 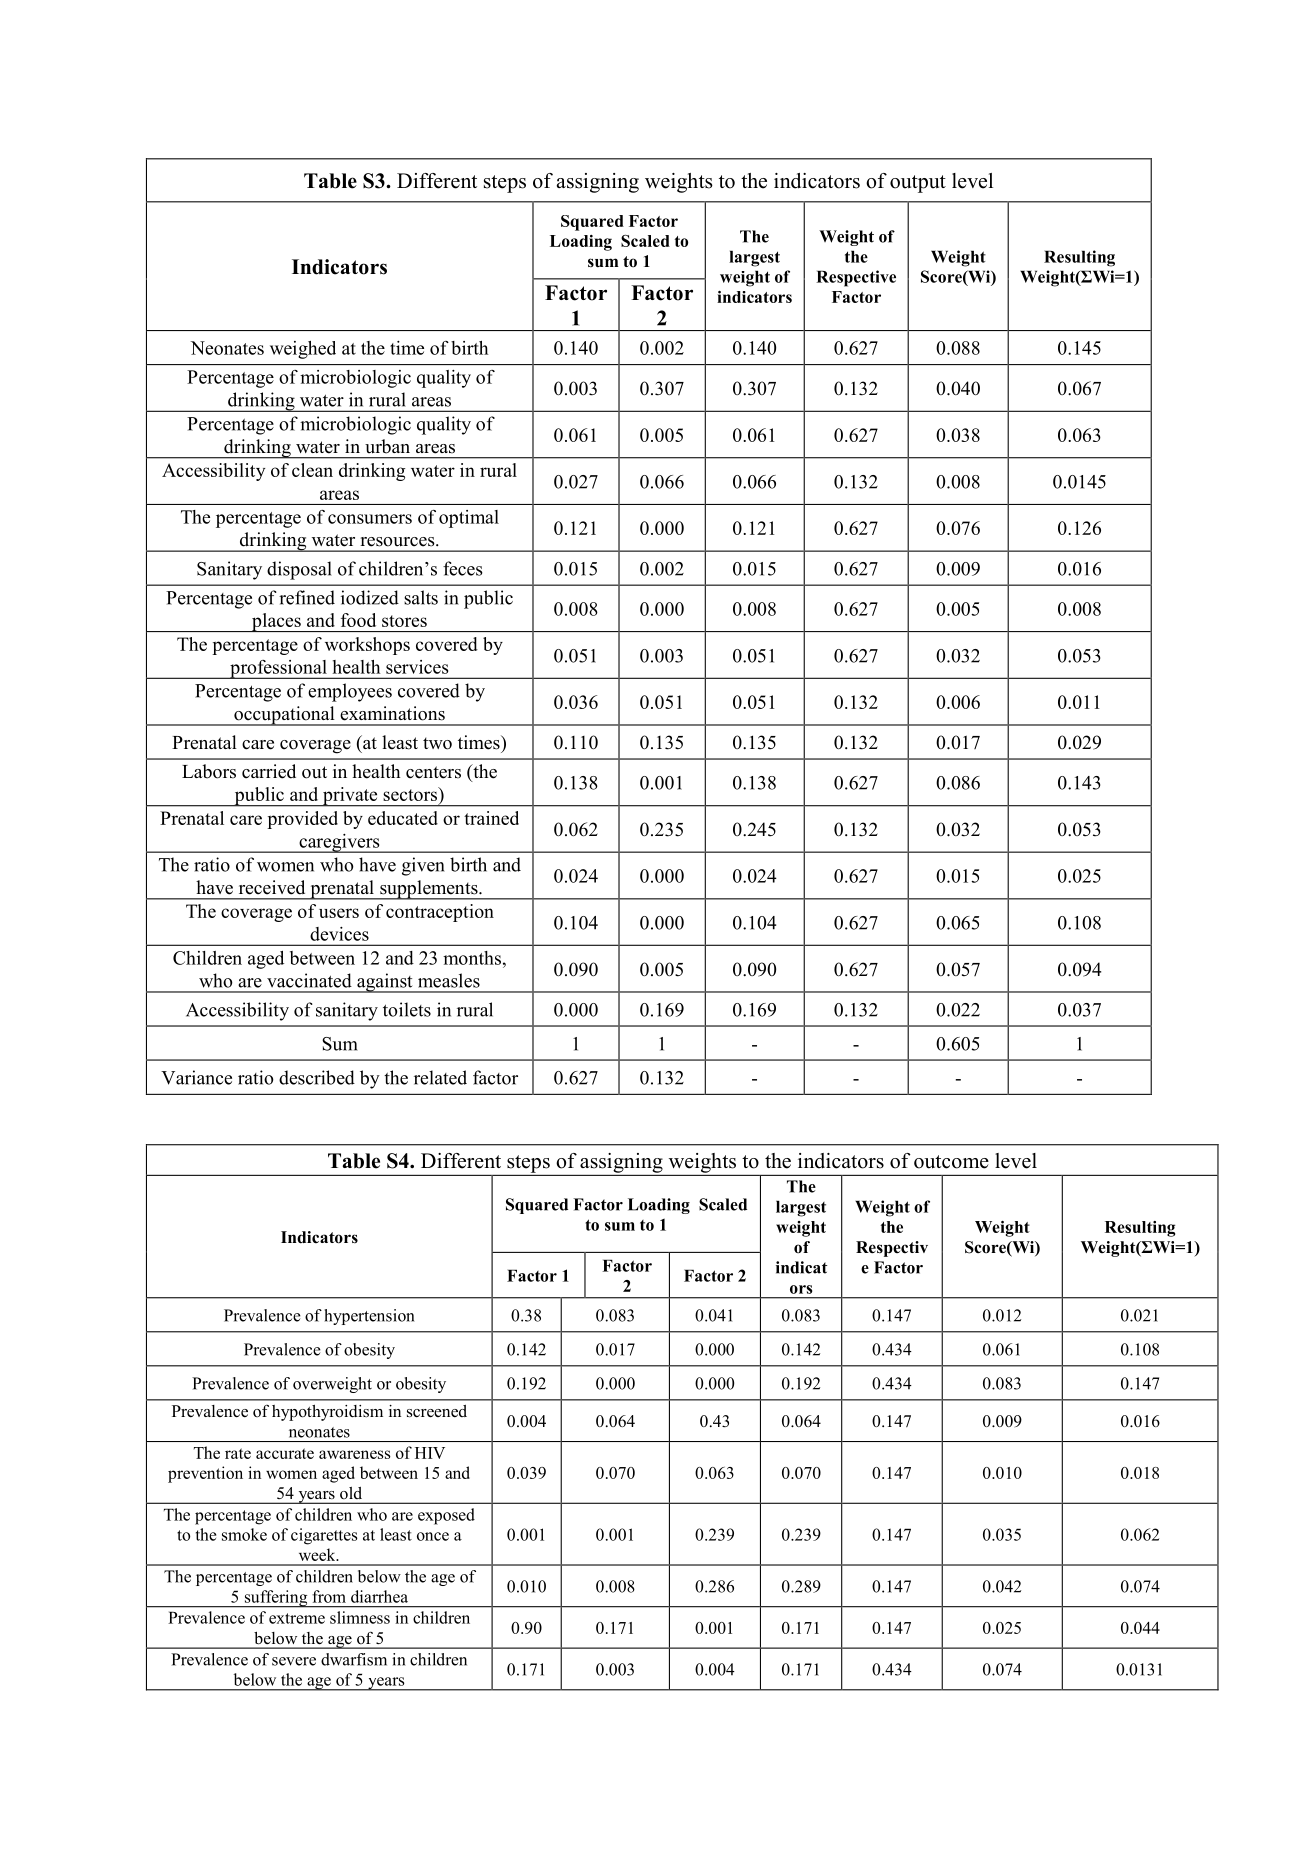 What do you see at coordinates (491, 818) in the screenshot?
I see `trained` at bounding box center [491, 818].
